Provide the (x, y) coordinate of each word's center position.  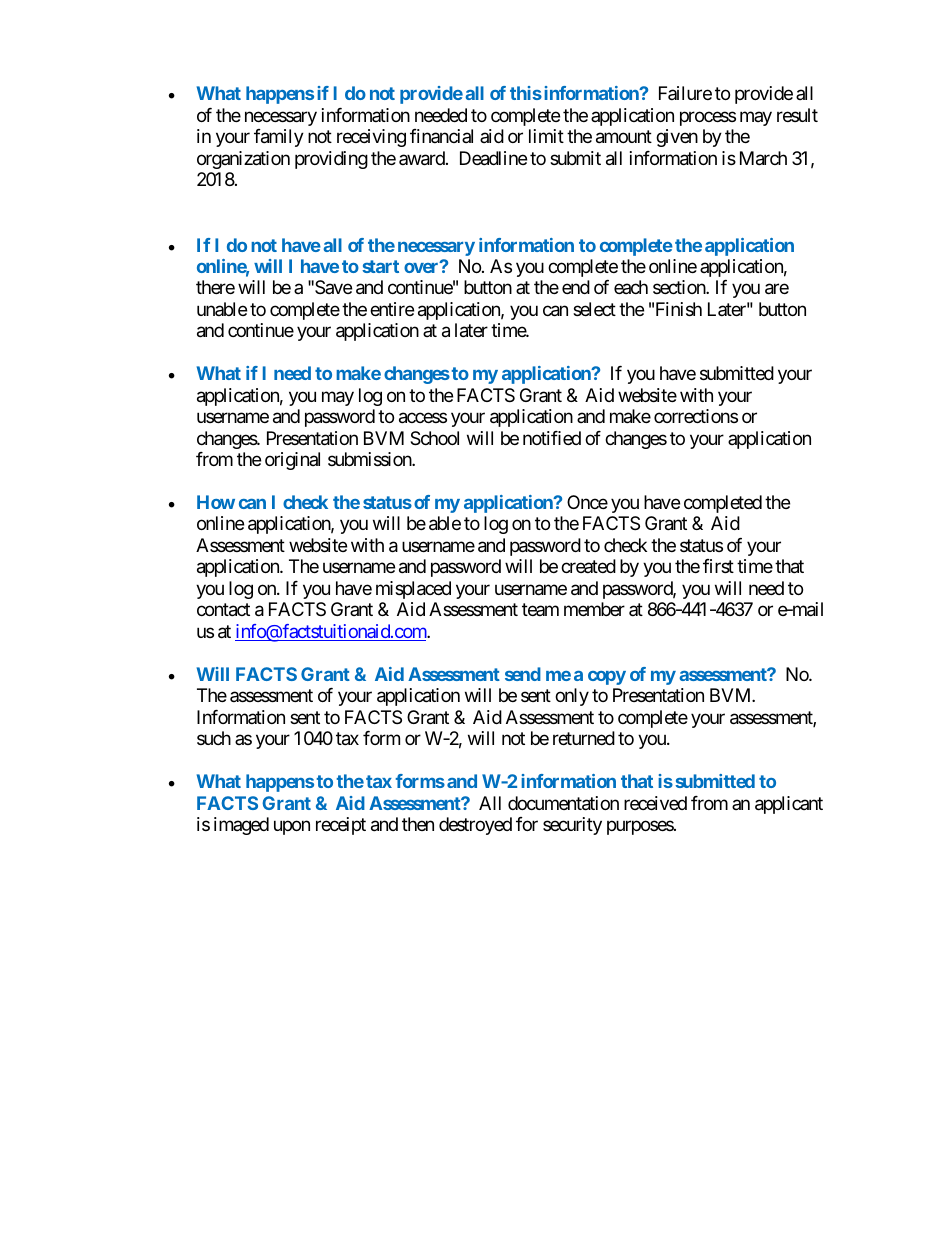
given (677, 138)
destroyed (475, 826)
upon (292, 827)
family (279, 138)
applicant (789, 805)
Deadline (493, 158)
